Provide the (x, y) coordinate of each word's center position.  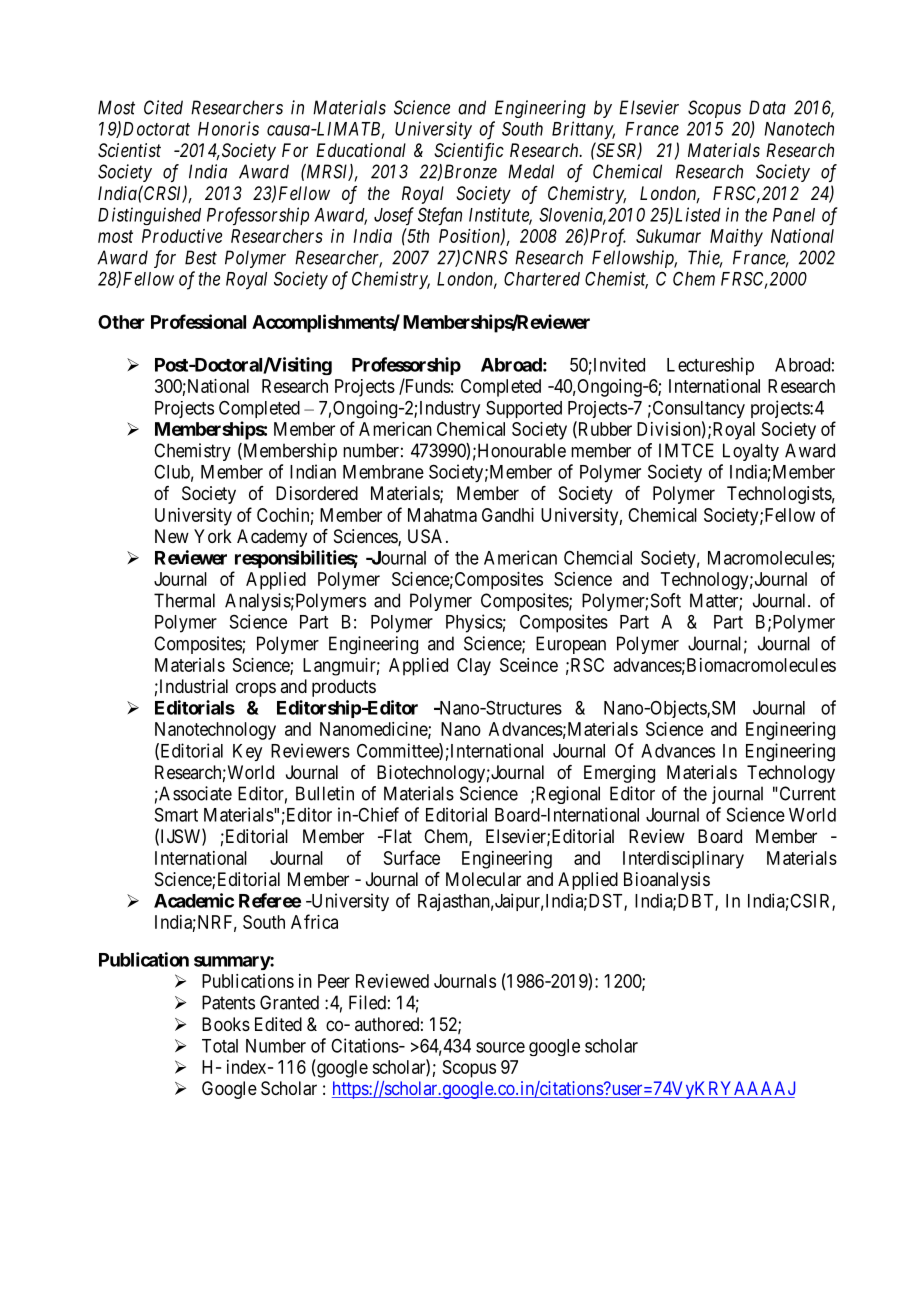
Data (767, 107)
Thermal (184, 600)
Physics (474, 623)
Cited (163, 107)
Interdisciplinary (683, 860)
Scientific (469, 152)
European (571, 645)
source (500, 1047)
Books (226, 1024)
